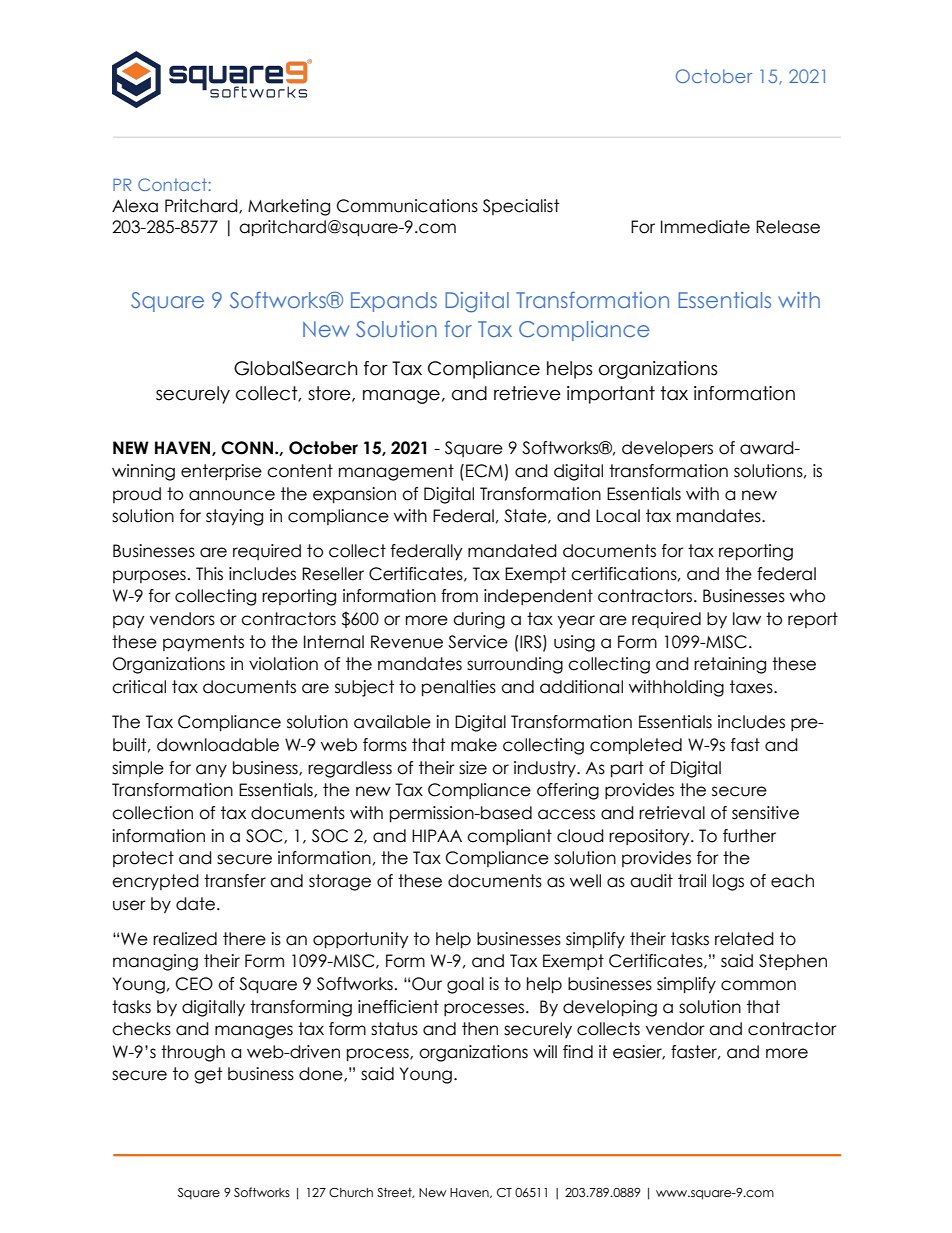 Image resolution: width=952 pixels, height=1233 pixels. What do you see at coordinates (351, 1193) in the page?
I see `Church` at bounding box center [351, 1193].
